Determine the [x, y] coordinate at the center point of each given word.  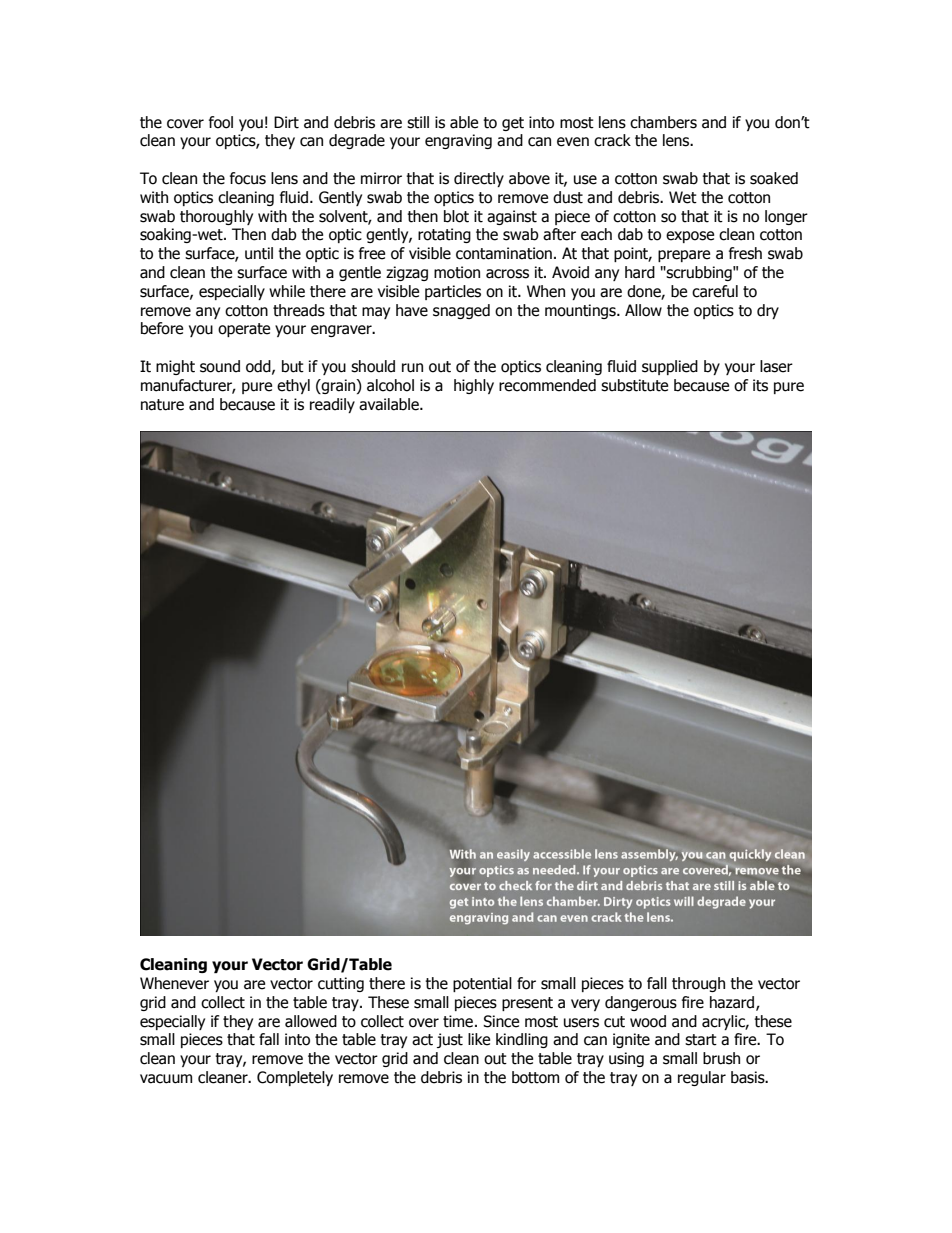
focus [248, 178]
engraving [458, 141]
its [760, 385]
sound [220, 366]
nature [162, 405]
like [479, 1039]
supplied [670, 367]
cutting [341, 984]
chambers [663, 122]
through [698, 984]
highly [474, 386]
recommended [547, 385]
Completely [295, 1078]
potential [482, 984]
